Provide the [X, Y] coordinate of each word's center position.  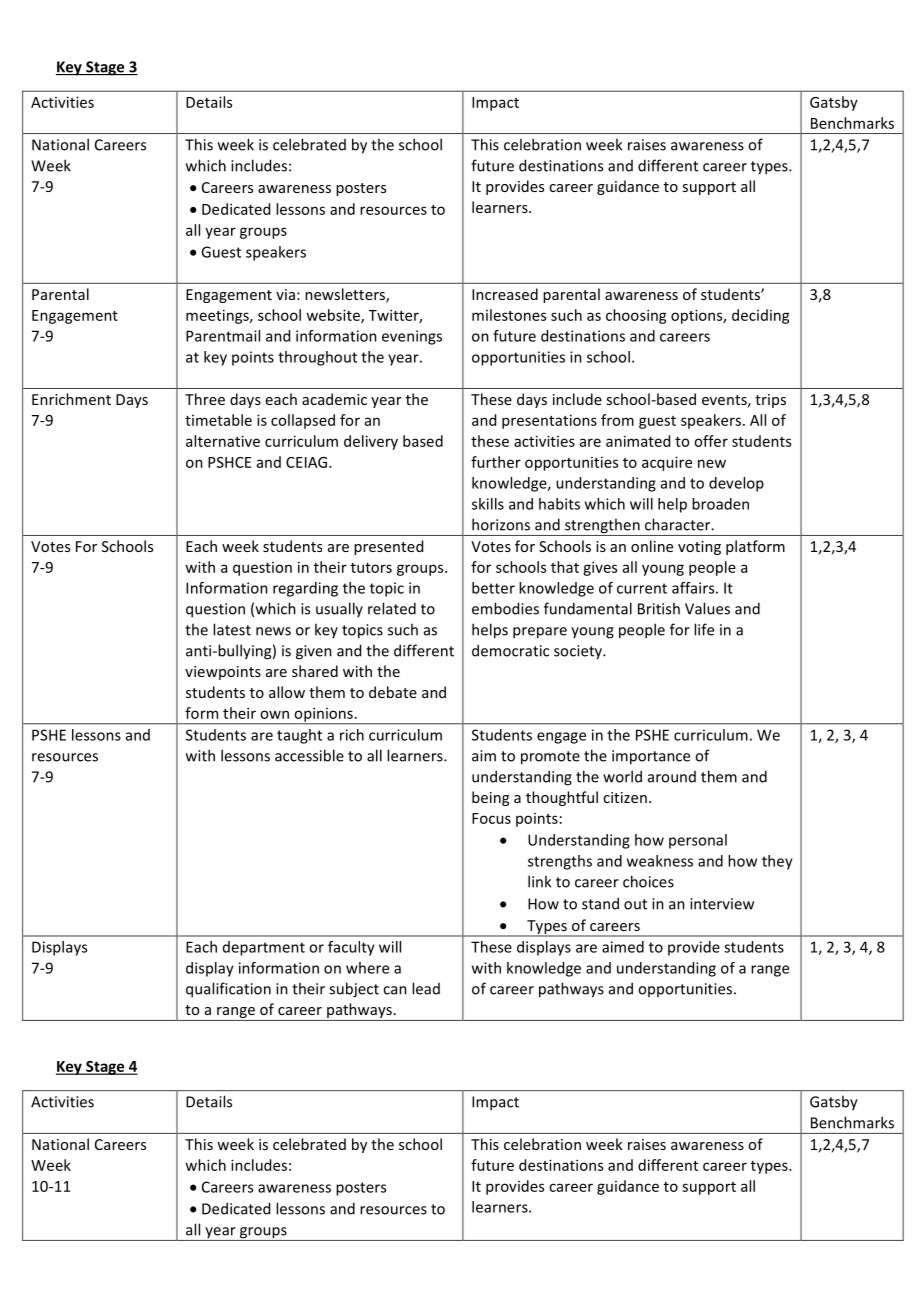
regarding [305, 589]
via [285, 294]
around [672, 777]
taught [299, 736]
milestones [509, 315]
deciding [761, 316]
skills [488, 504]
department [264, 948]
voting [699, 548]
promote [550, 758]
